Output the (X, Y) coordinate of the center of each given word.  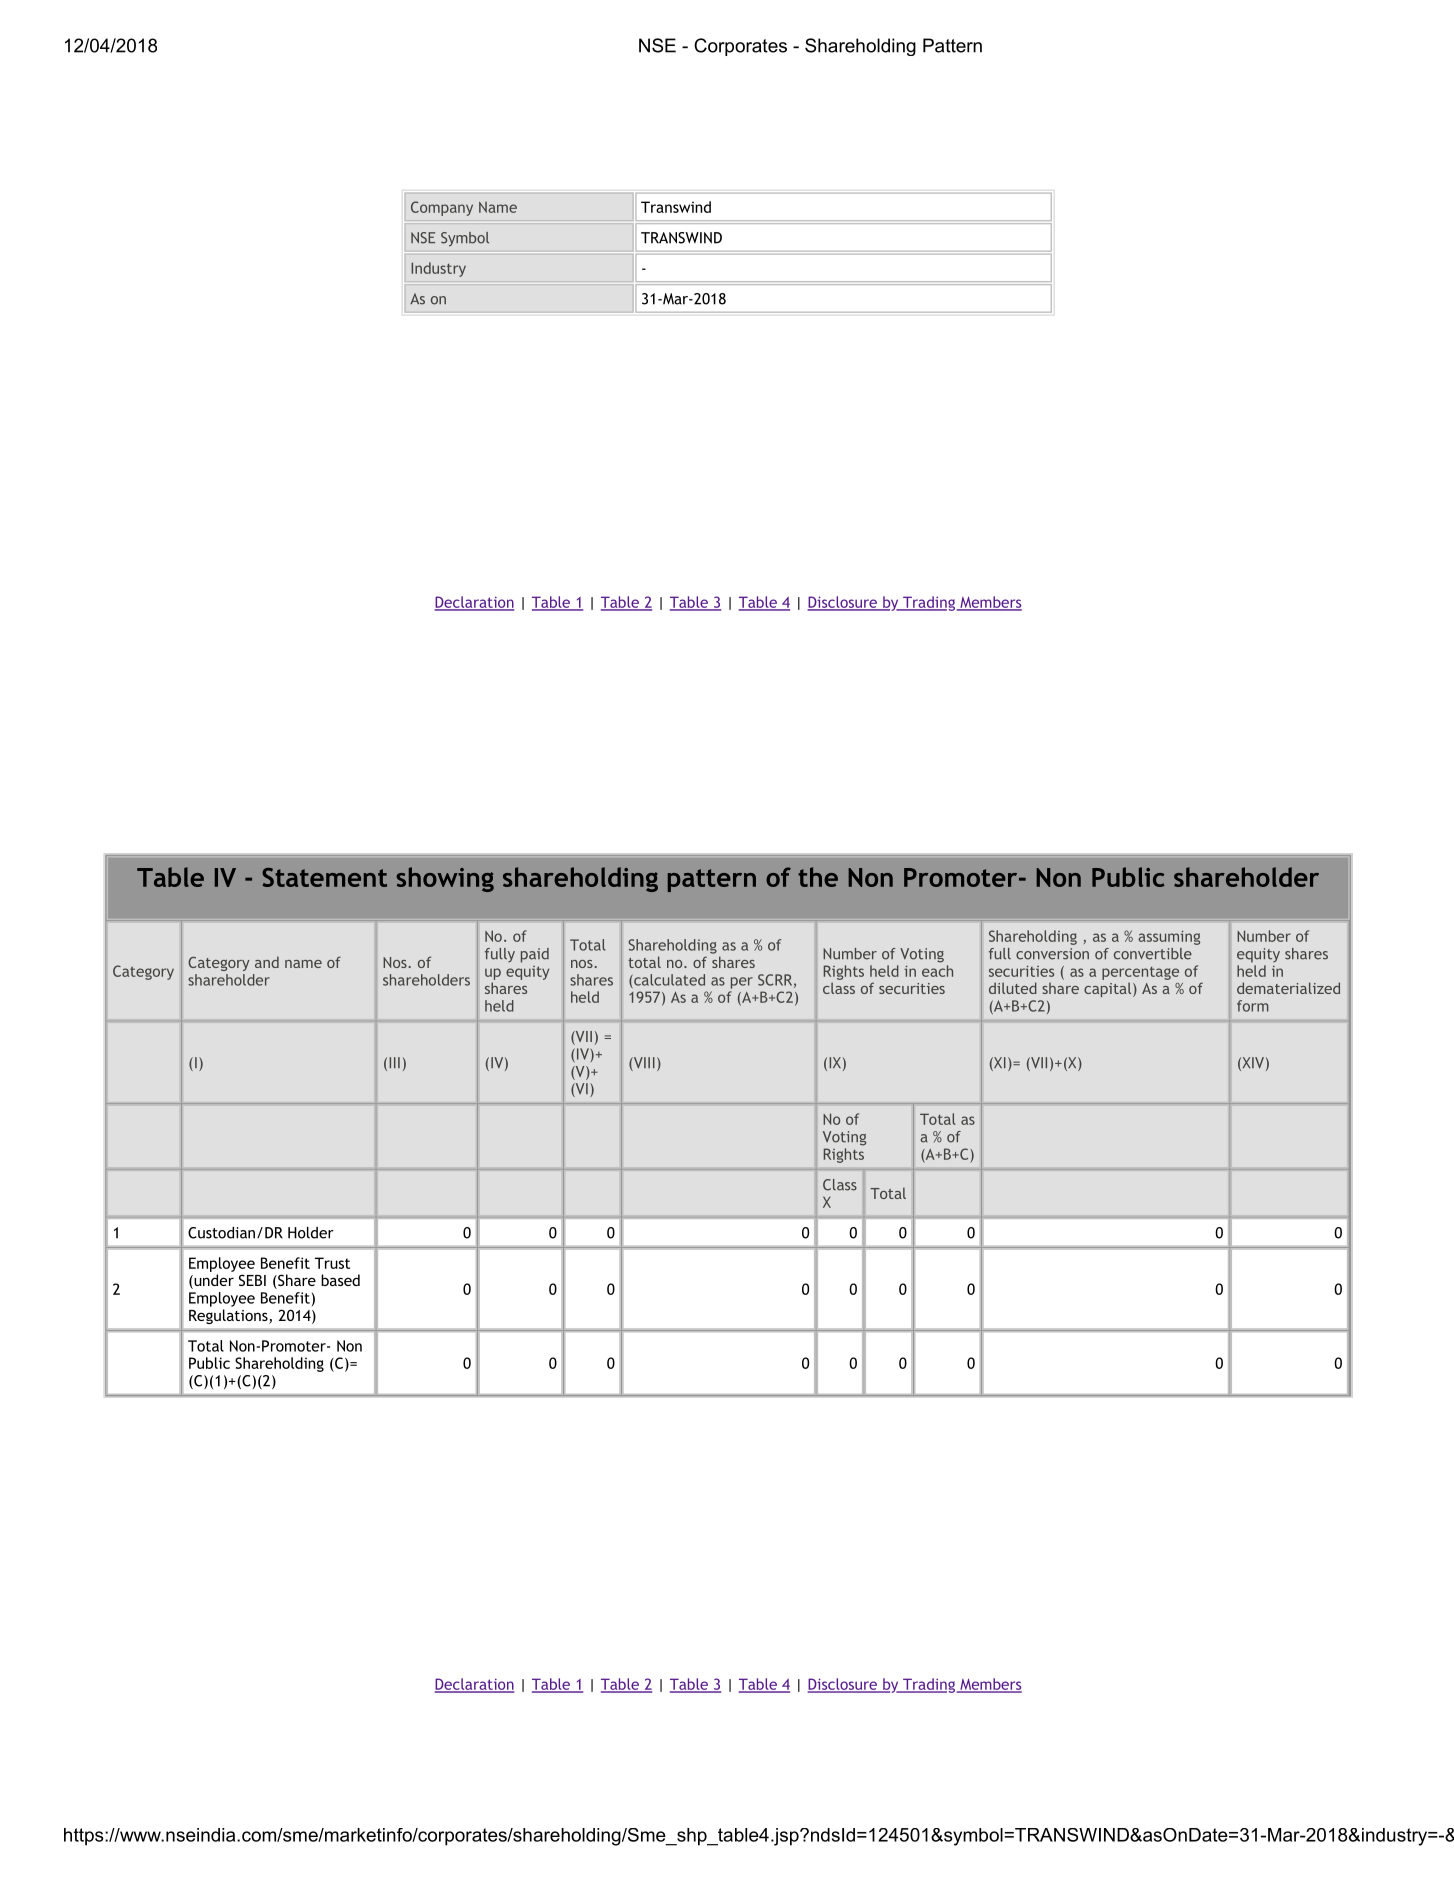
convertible (1153, 954)
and (267, 962)
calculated (668, 981)
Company (442, 208)
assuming (1169, 937)
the (818, 877)
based (340, 1280)
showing (445, 879)
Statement (324, 877)
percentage (1140, 973)
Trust (332, 1263)
